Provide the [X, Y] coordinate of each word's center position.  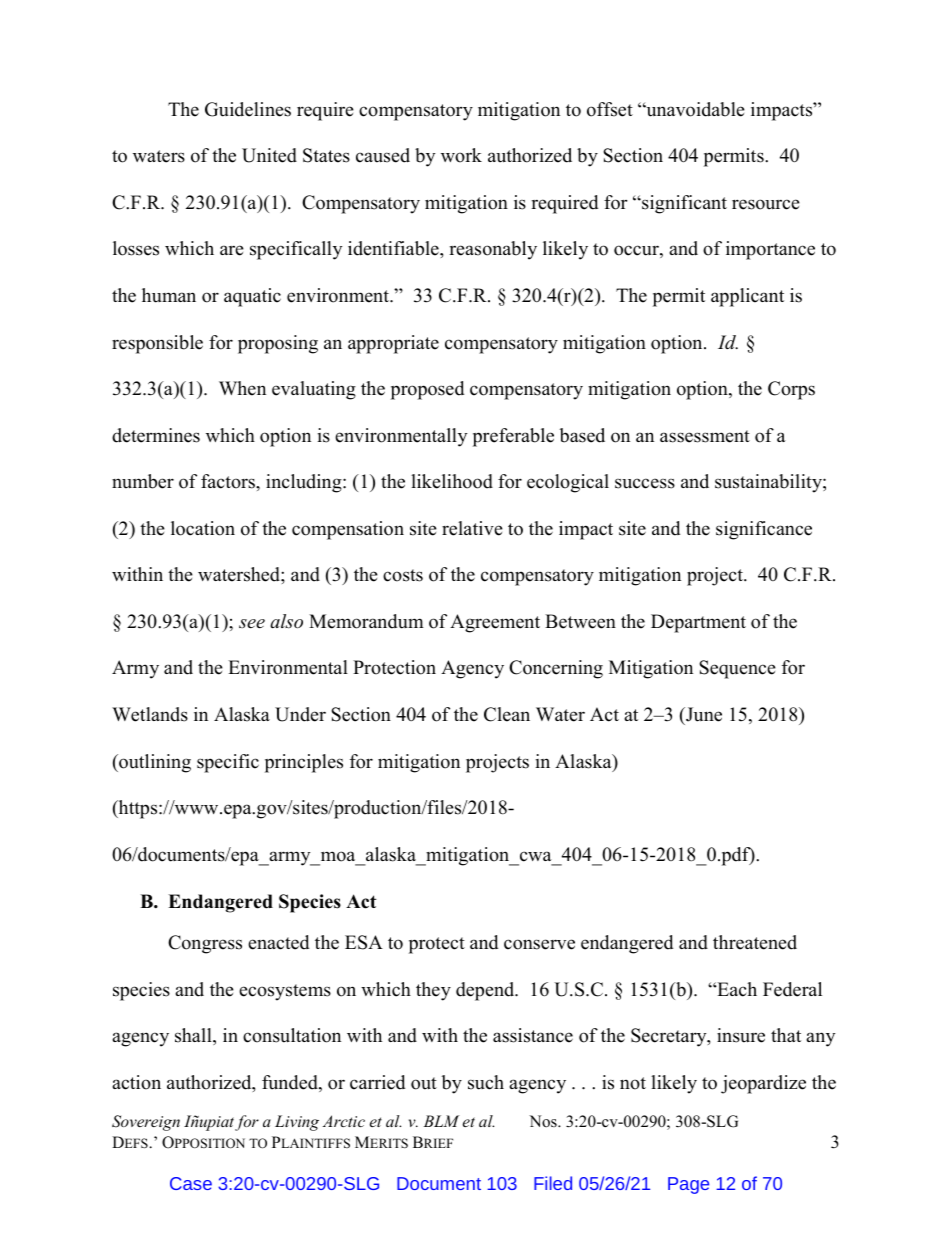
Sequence [737, 669]
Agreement [495, 623]
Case [191, 1183]
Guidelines [248, 109]
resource [766, 204]
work [461, 155]
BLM [441, 1121]
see [252, 624]
